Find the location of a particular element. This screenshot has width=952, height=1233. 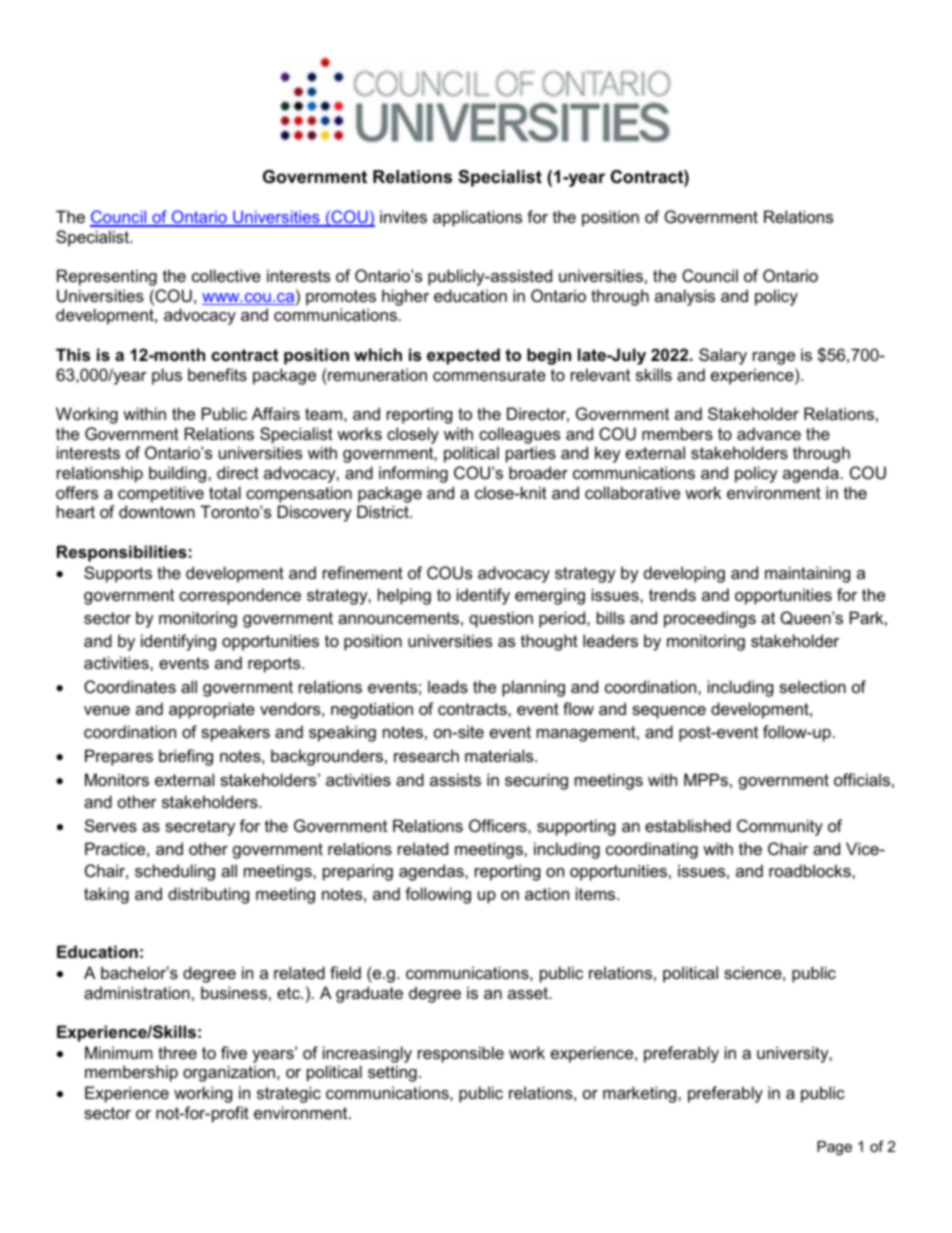

Community is located at coordinates (780, 827).
